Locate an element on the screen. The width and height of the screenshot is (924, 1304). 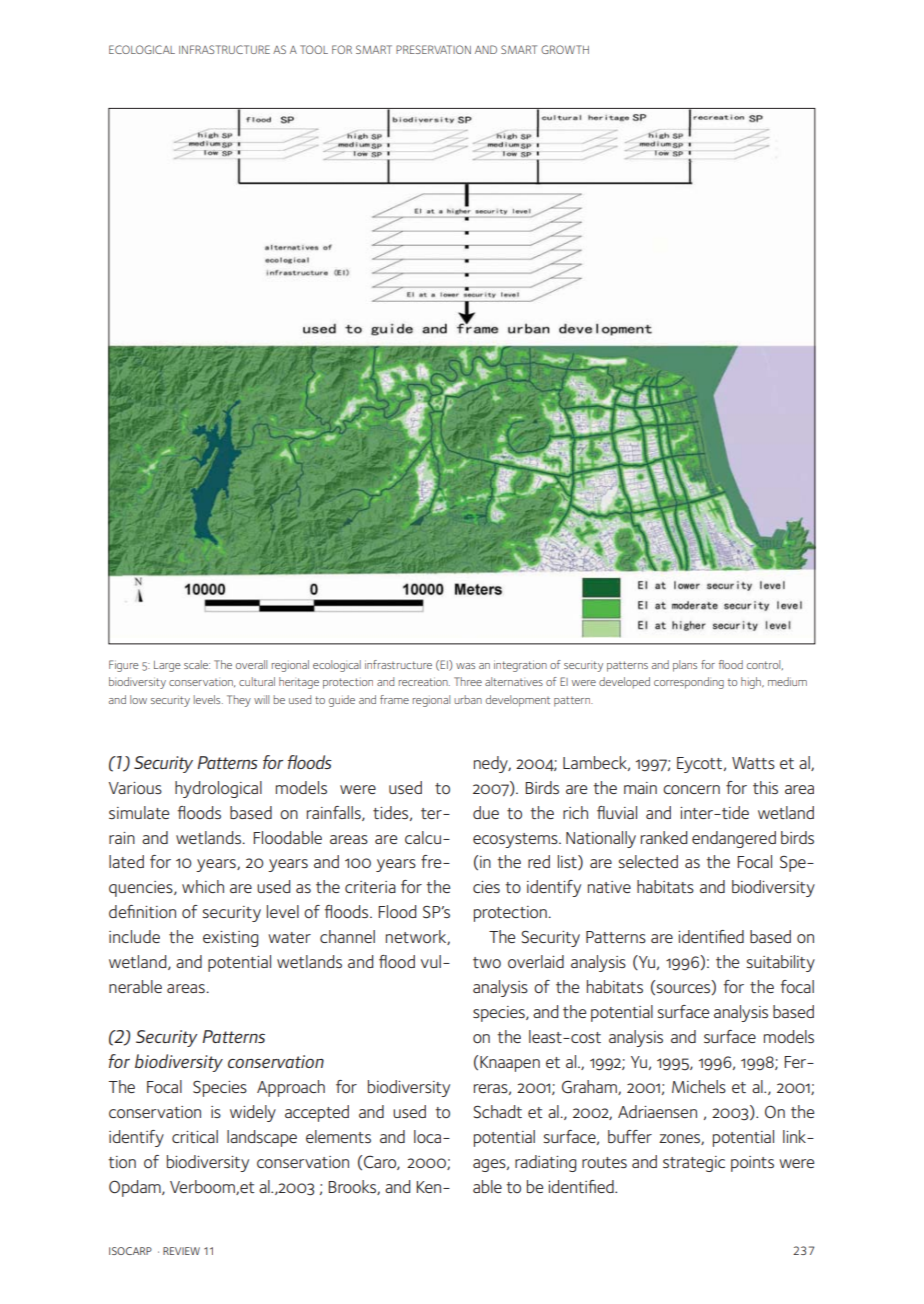
was is located at coordinates (465, 666).
